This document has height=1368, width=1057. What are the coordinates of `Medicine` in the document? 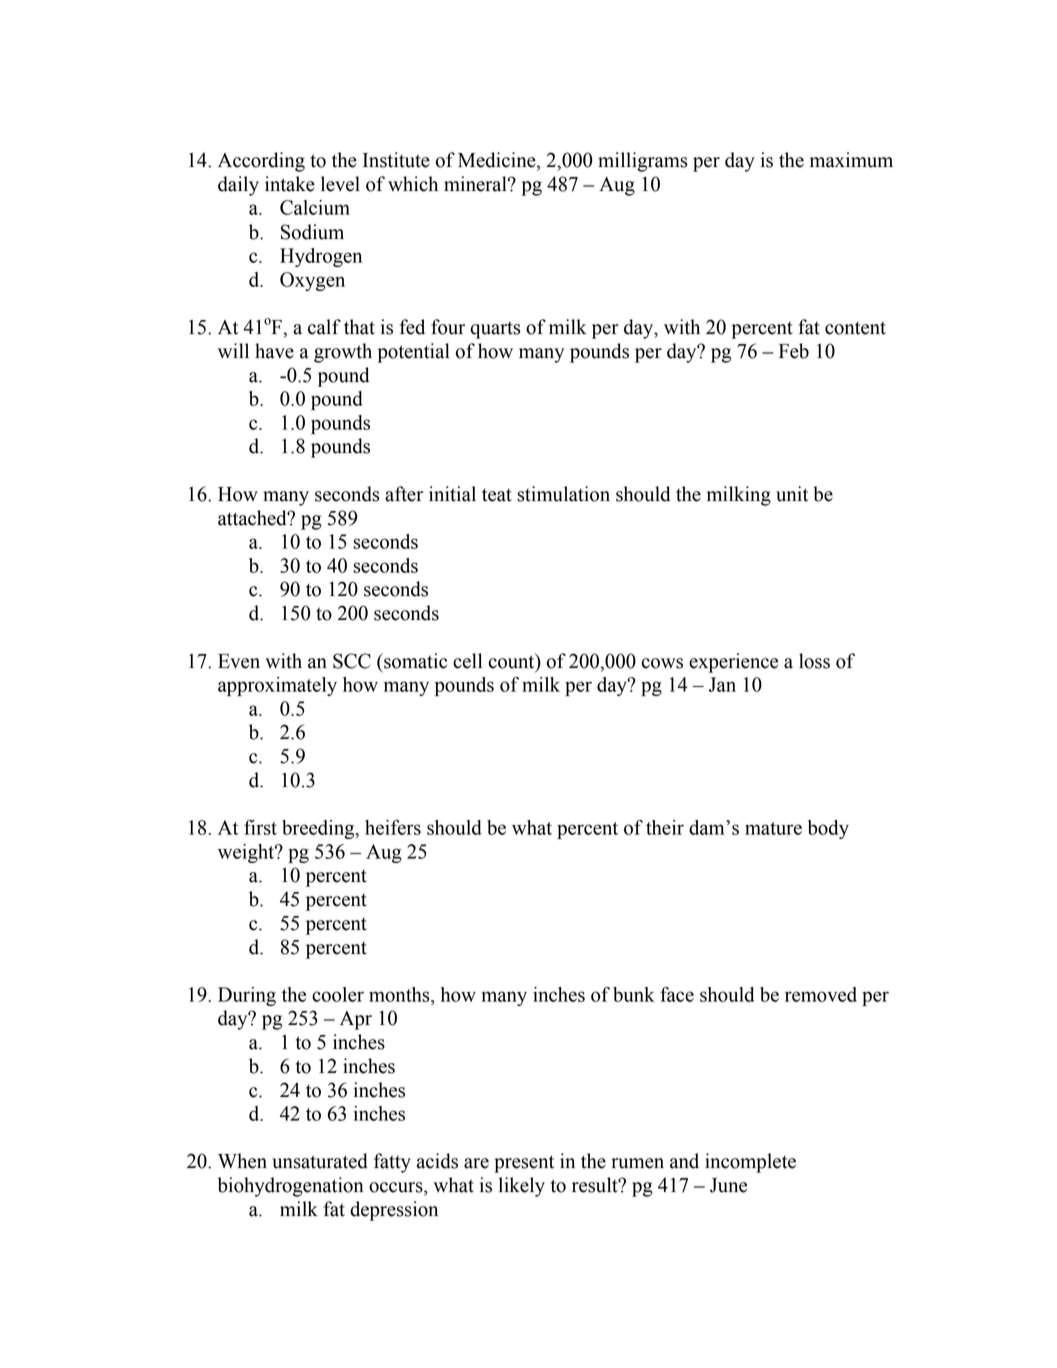 It's located at (498, 161).
